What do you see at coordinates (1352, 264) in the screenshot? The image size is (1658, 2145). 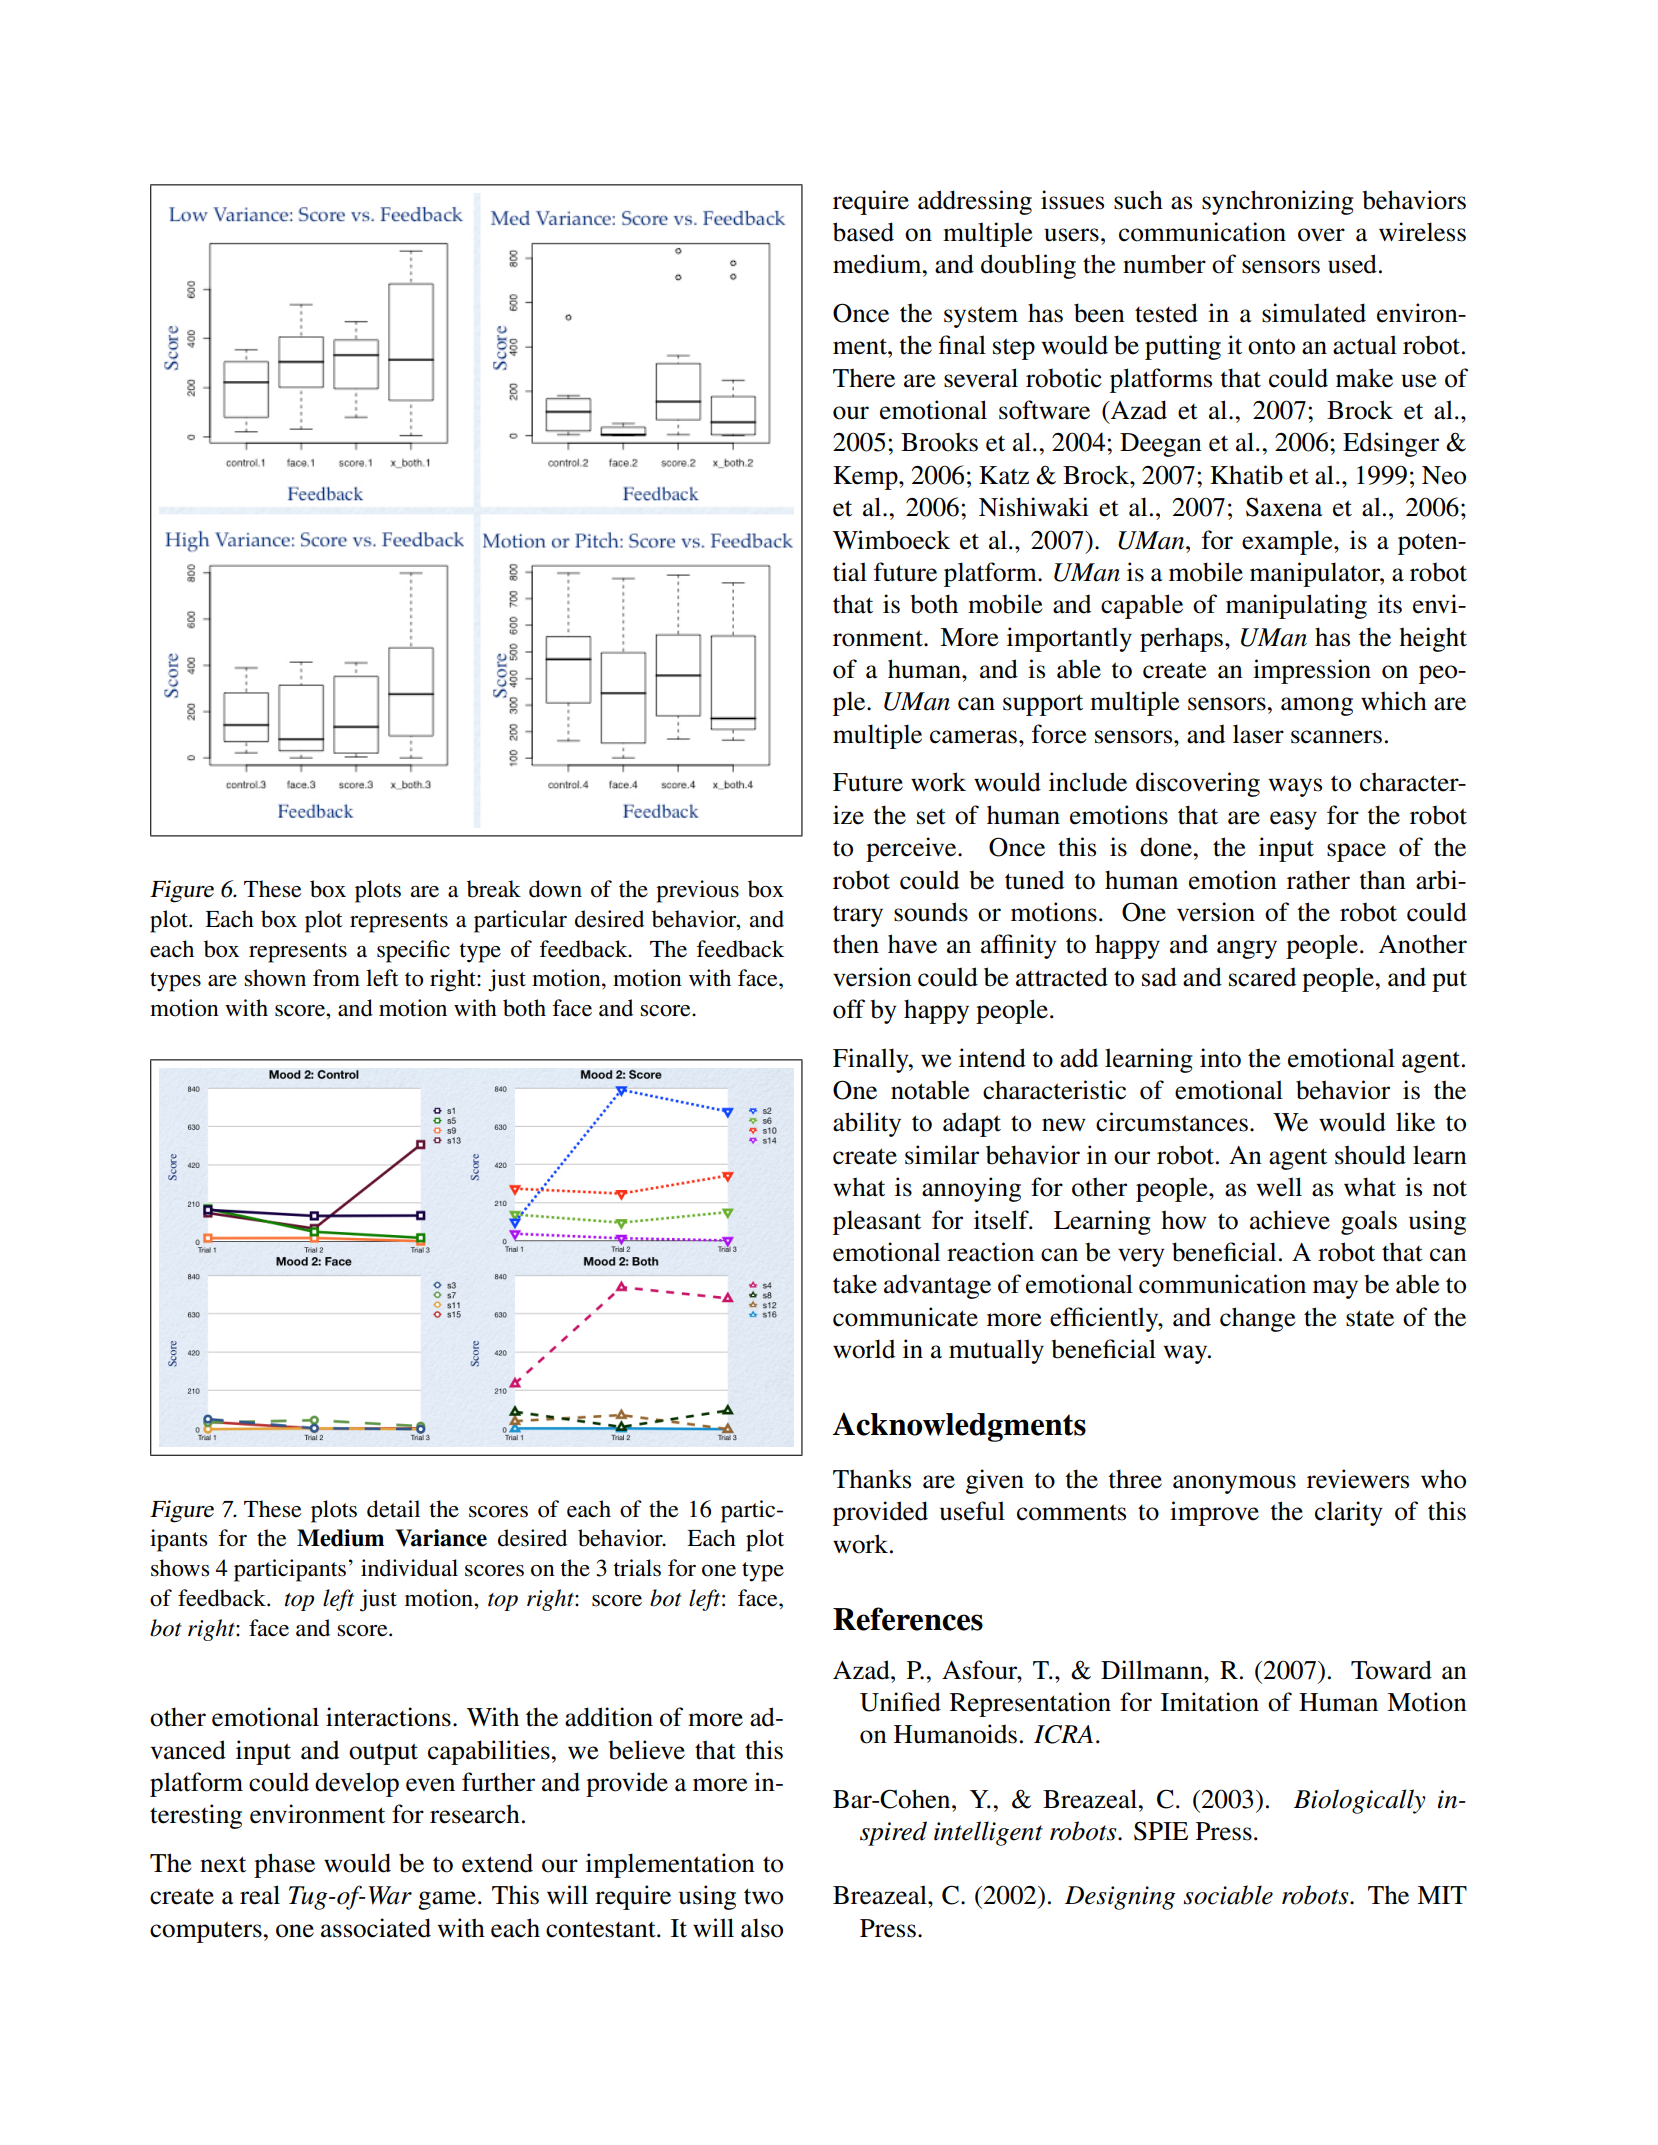 I see `used` at bounding box center [1352, 264].
